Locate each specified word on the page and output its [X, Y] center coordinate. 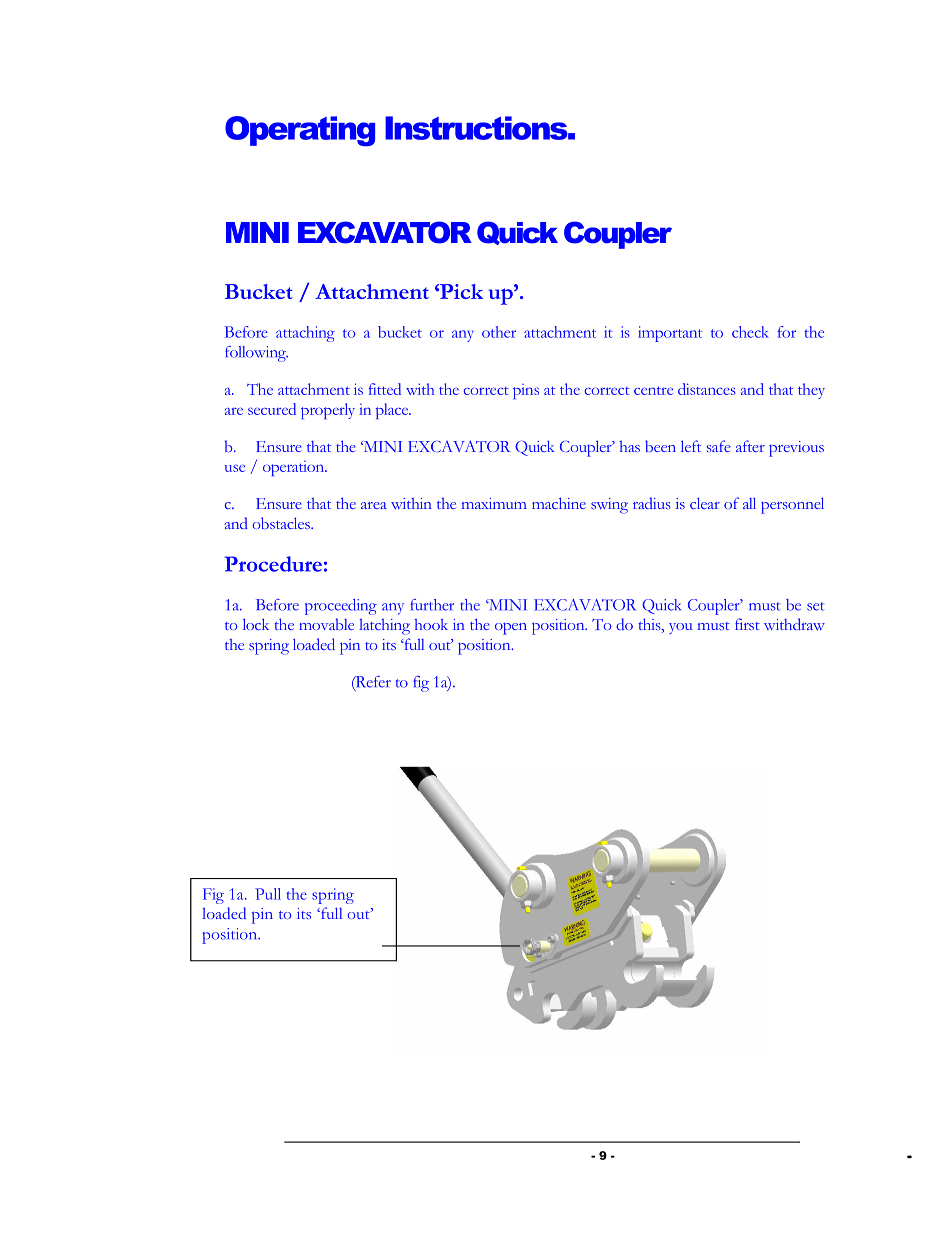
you [680, 628]
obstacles [282, 523]
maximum [494, 503]
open [511, 629]
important [670, 334]
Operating [300, 131]
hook [431, 624]
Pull [268, 894]
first [747, 624]
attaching [305, 334]
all [749, 503]
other [499, 332]
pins [526, 391]
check [750, 332]
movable [326, 624]
